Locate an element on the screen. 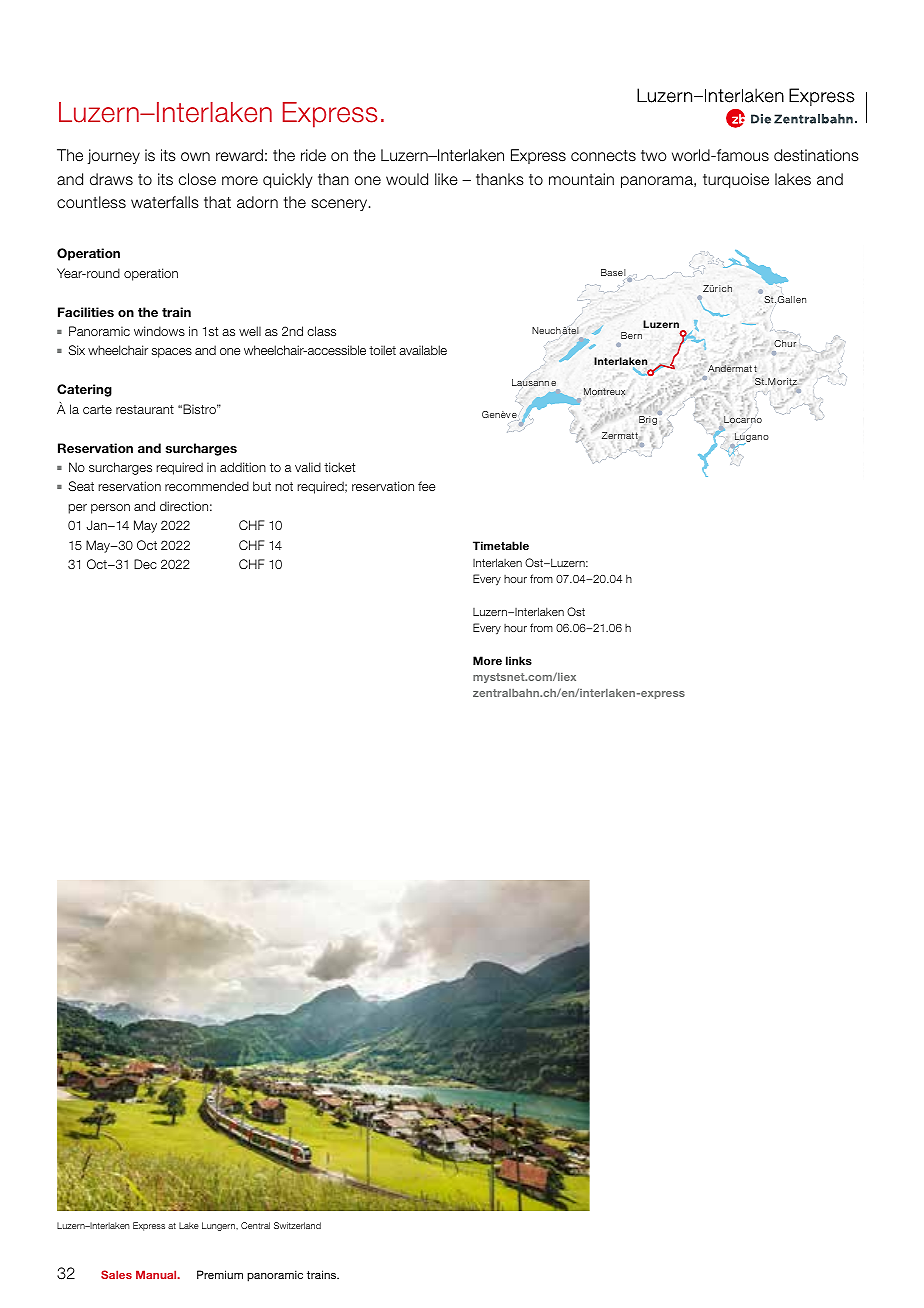 This screenshot has width=924, height=1308. Lugano is located at coordinates (751, 438).
